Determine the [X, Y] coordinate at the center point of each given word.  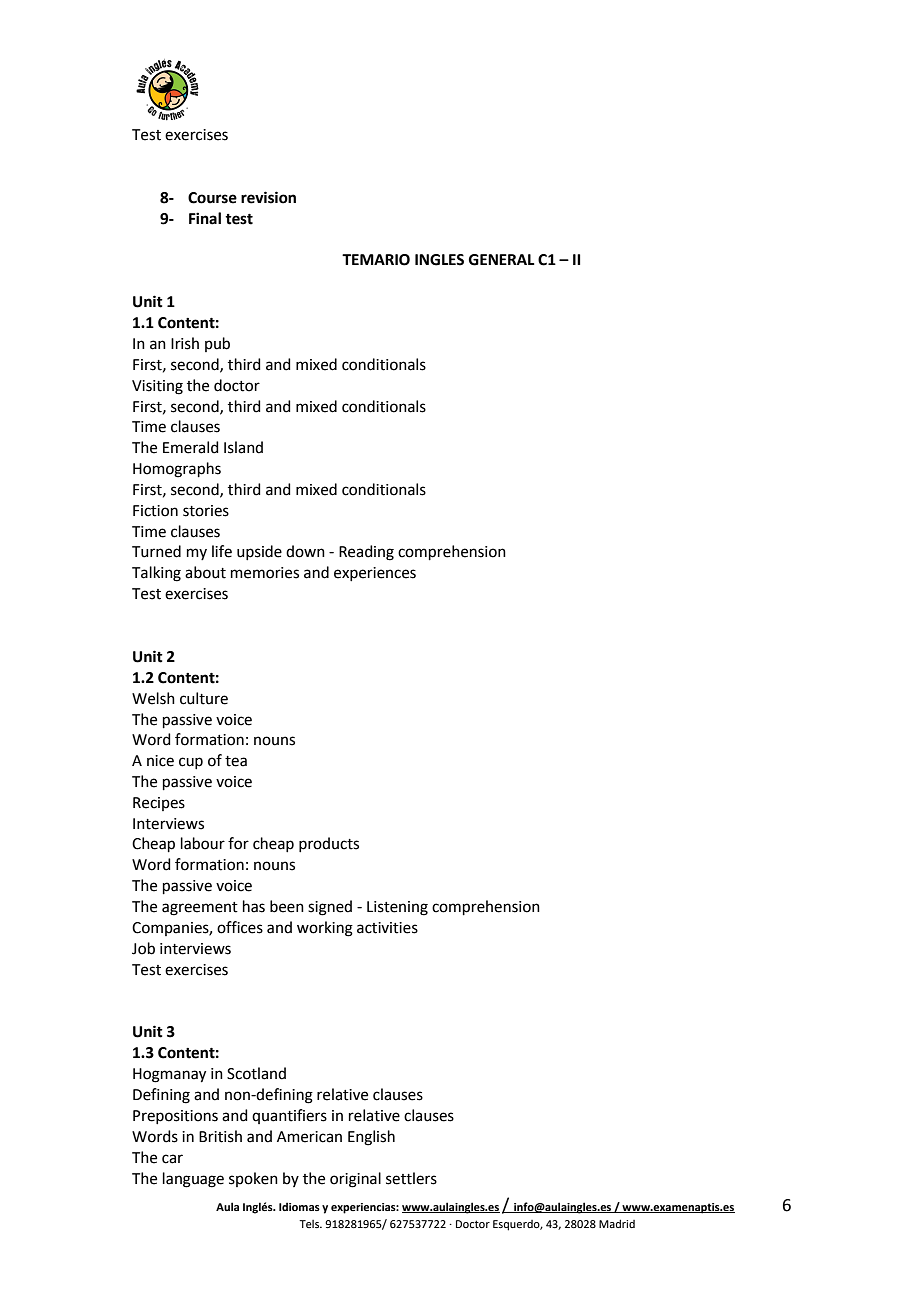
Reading [366, 553]
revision [268, 197]
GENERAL [502, 260]
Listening [397, 908]
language [193, 1180]
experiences [375, 574]
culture [204, 698]
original [355, 1180]
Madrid [617, 1223]
